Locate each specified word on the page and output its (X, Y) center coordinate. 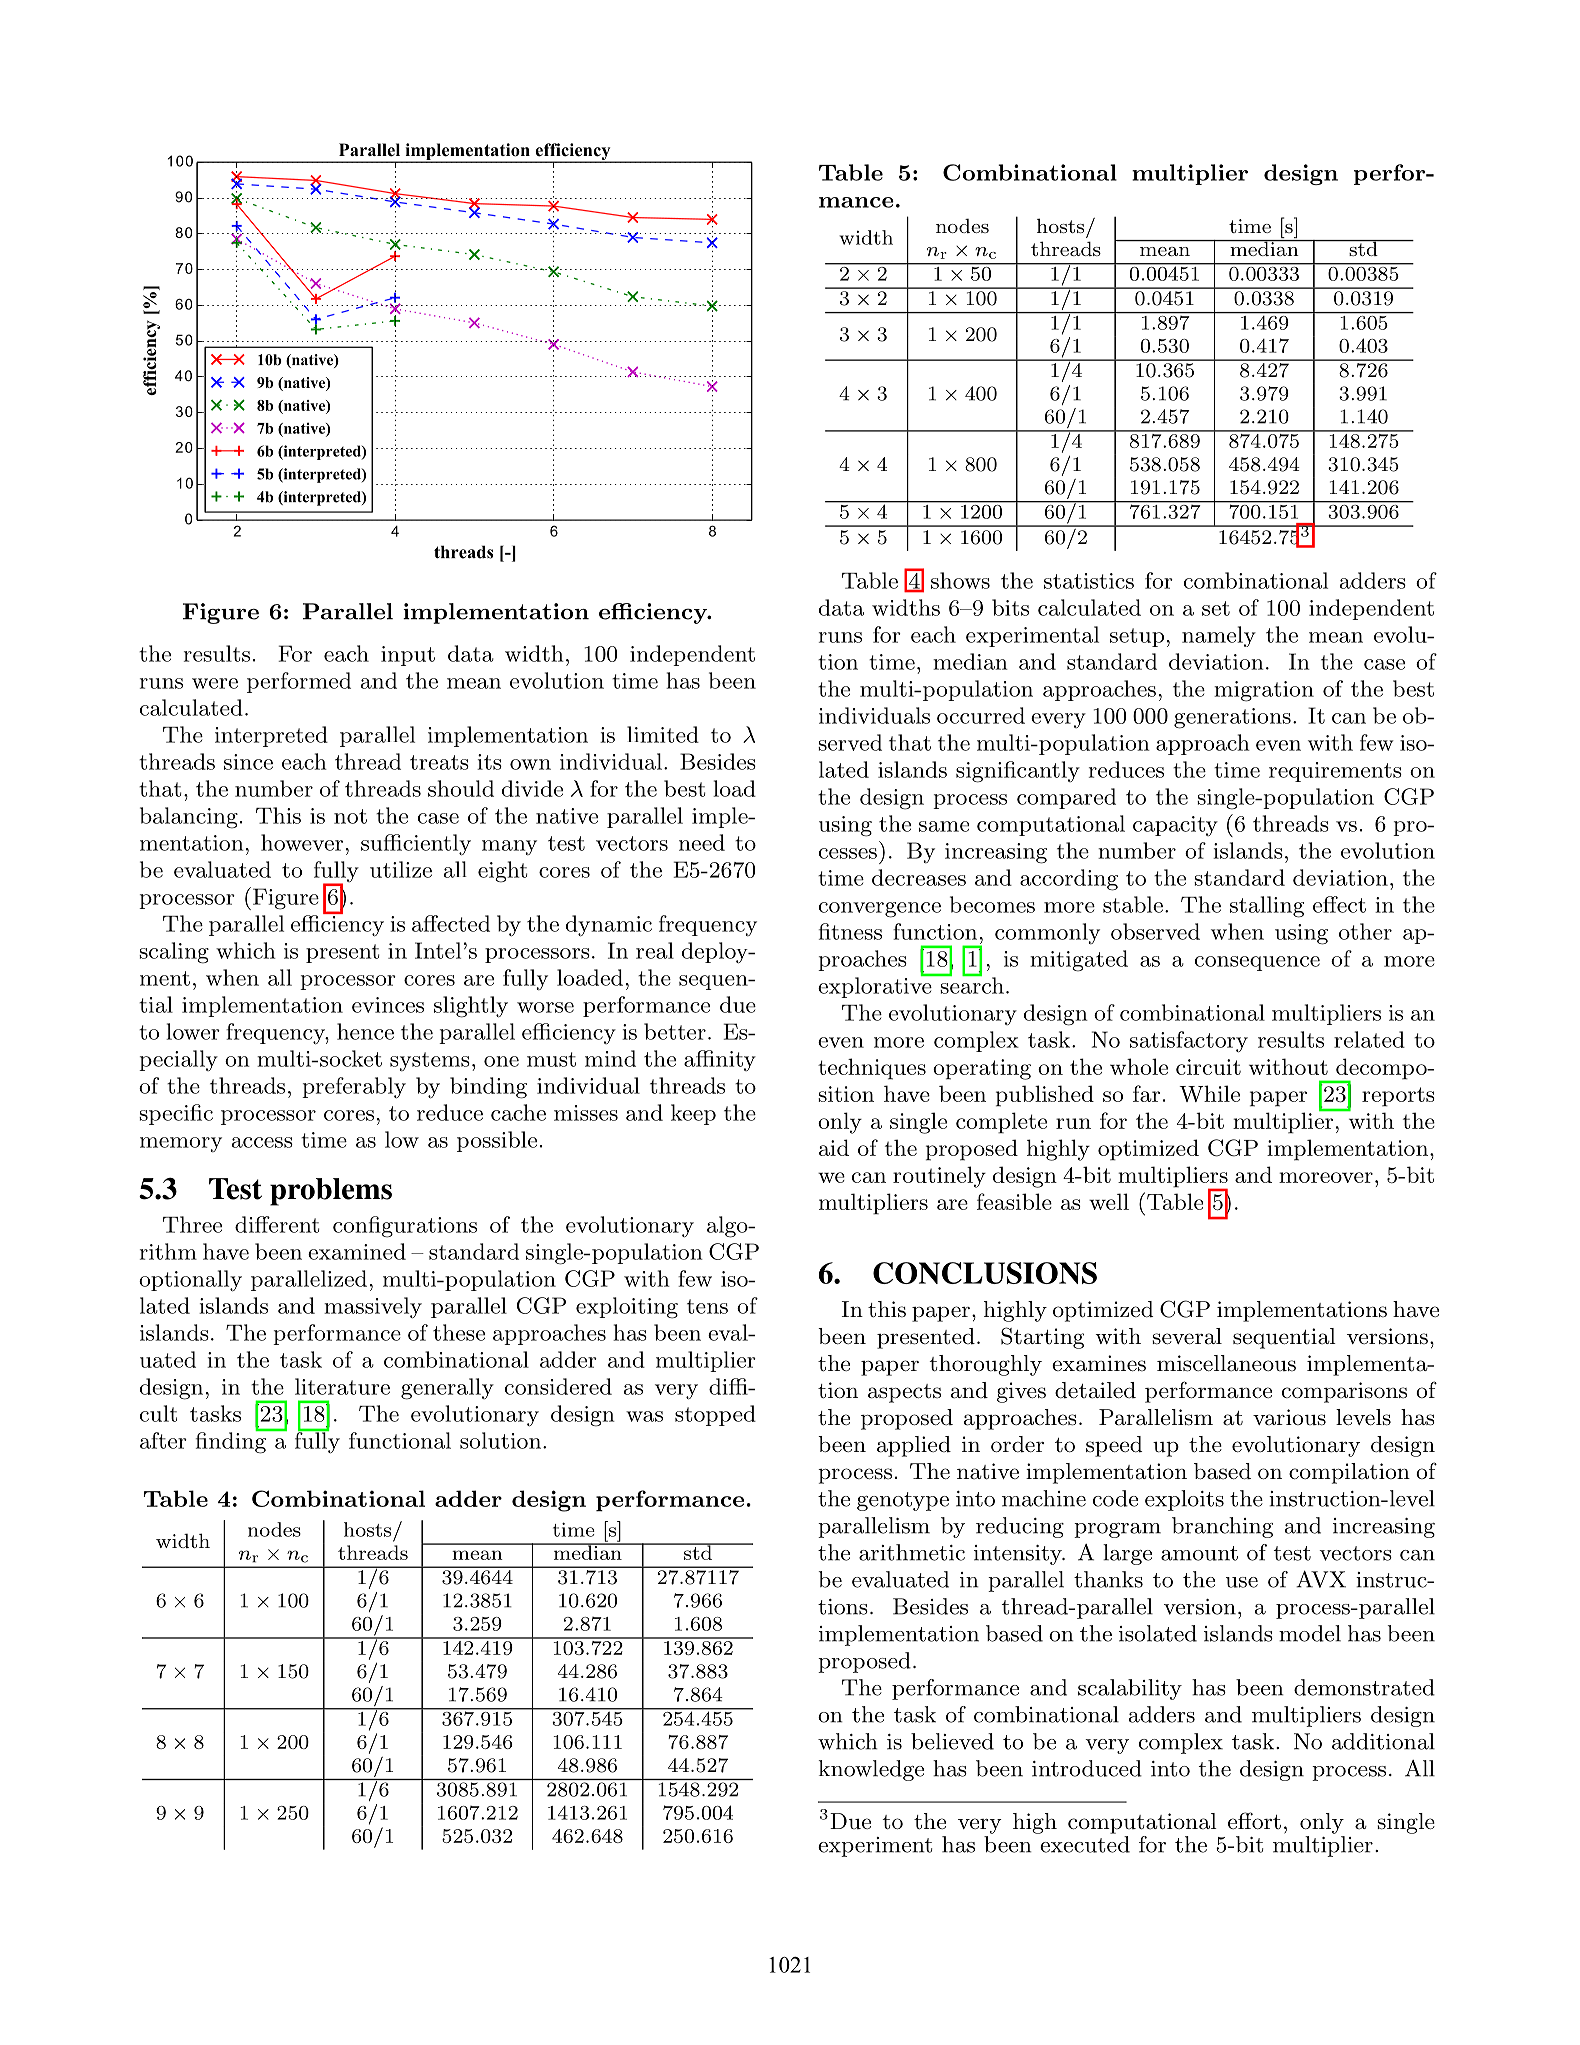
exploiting (627, 1308)
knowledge (871, 1770)
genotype (903, 1501)
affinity (720, 1060)
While (1209, 1093)
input (408, 656)
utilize (401, 869)
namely (1219, 636)
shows (960, 580)
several (1187, 1336)
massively (373, 1308)
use (1242, 1582)
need (702, 842)
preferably (354, 1088)
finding (232, 1442)
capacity (1175, 826)
